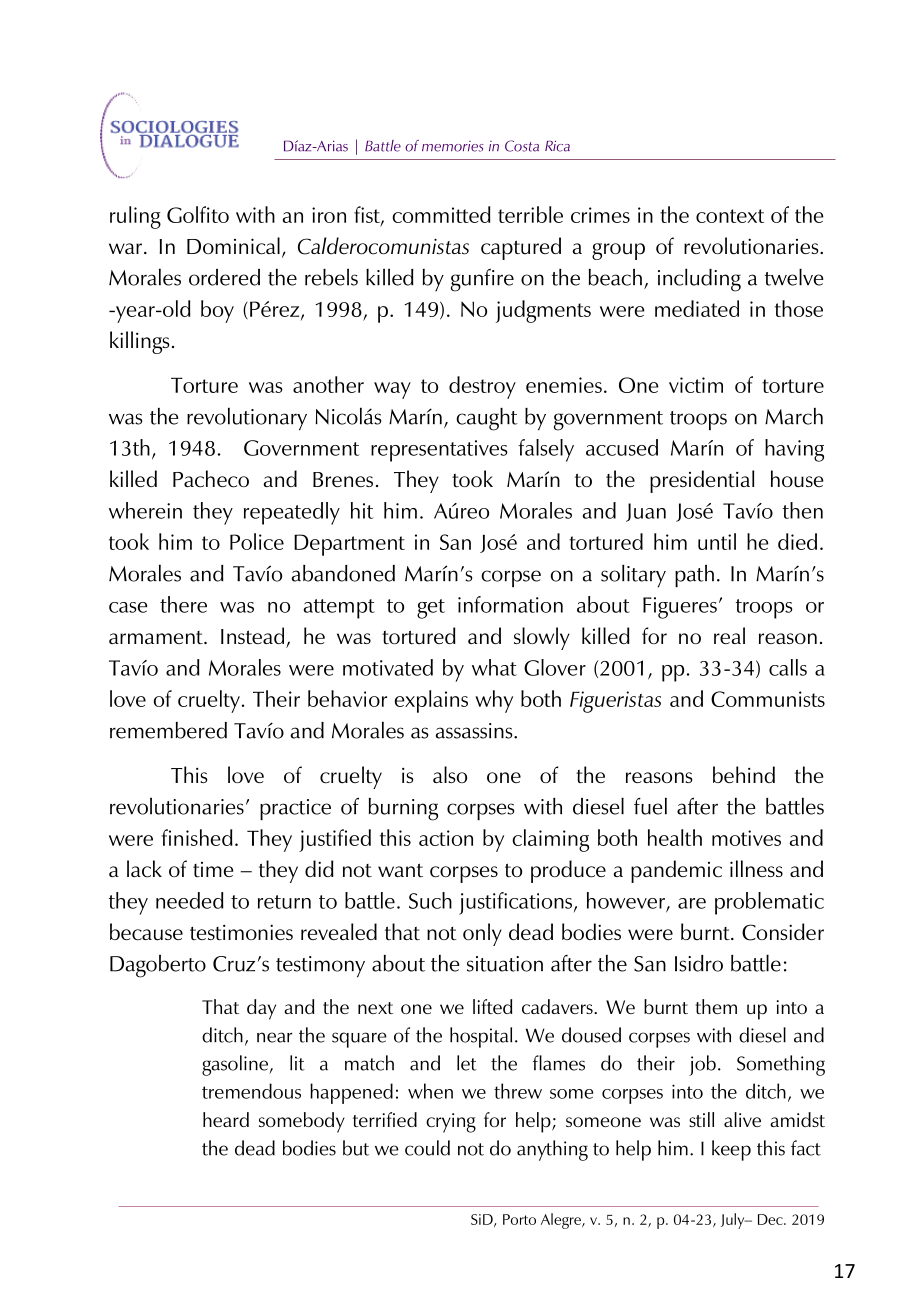  What do you see at coordinates (135, 217) in the screenshot?
I see `ruling` at bounding box center [135, 217].
